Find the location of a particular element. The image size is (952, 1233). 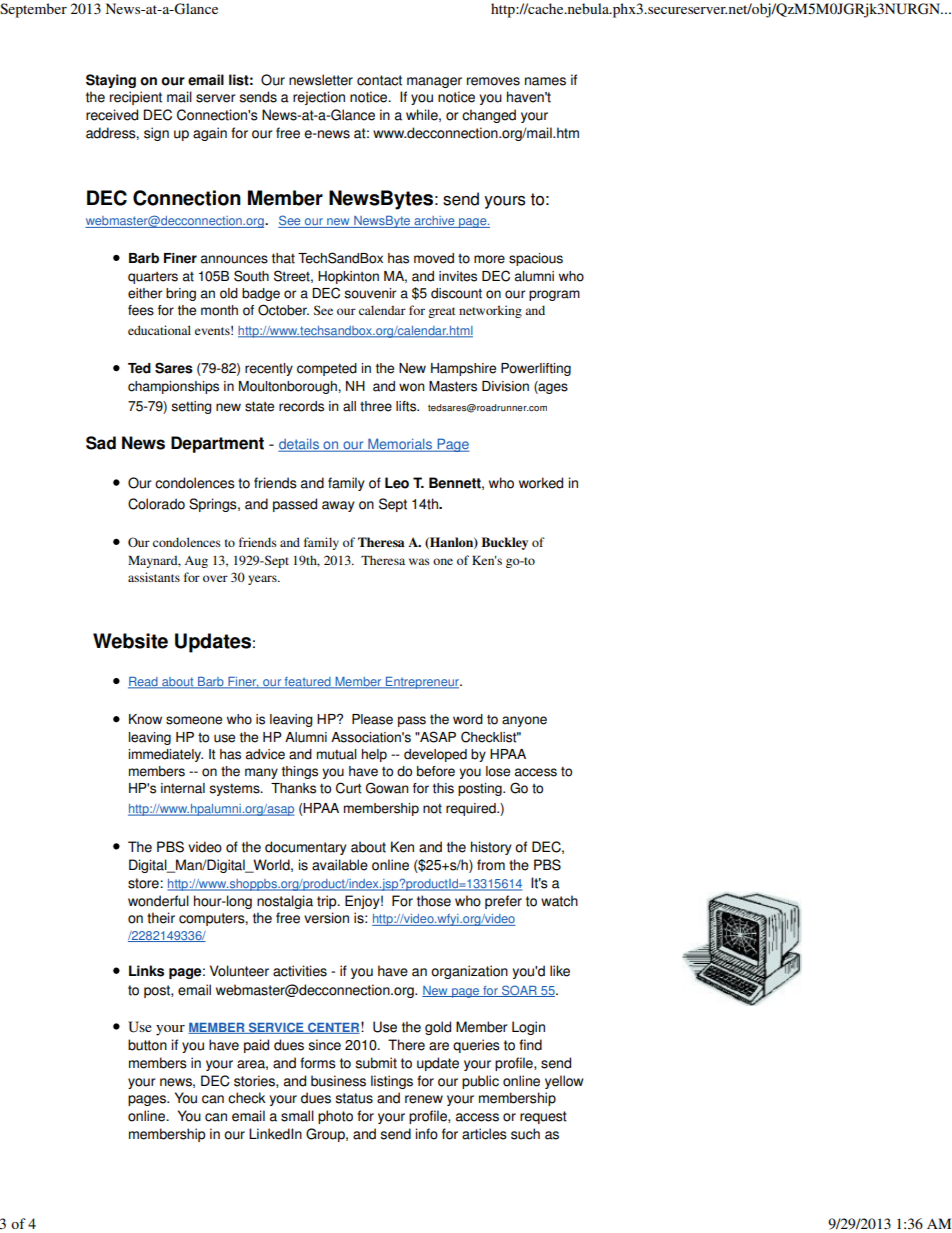

paid is located at coordinates (256, 1046).
